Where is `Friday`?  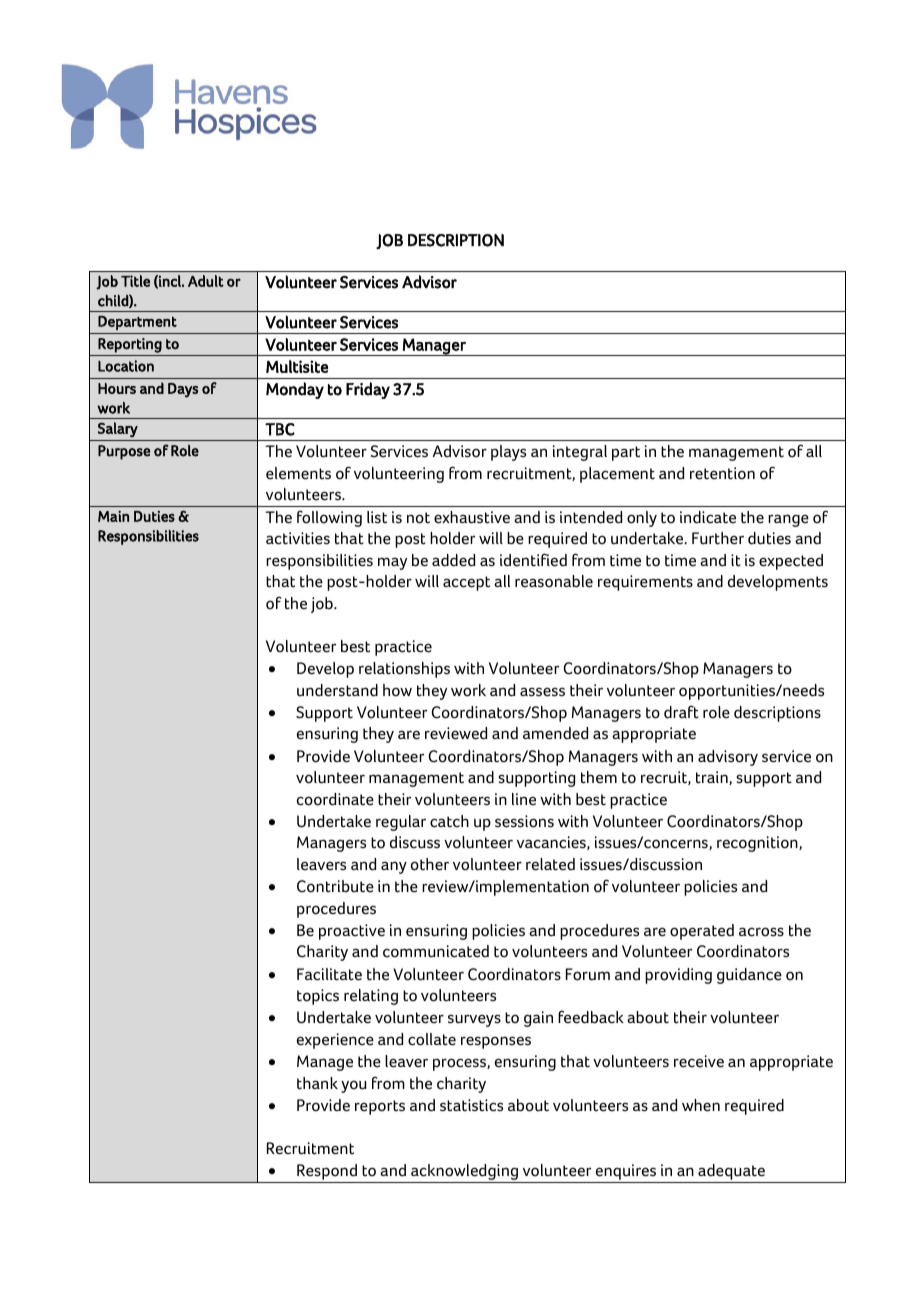
Friday is located at coordinates (368, 390).
